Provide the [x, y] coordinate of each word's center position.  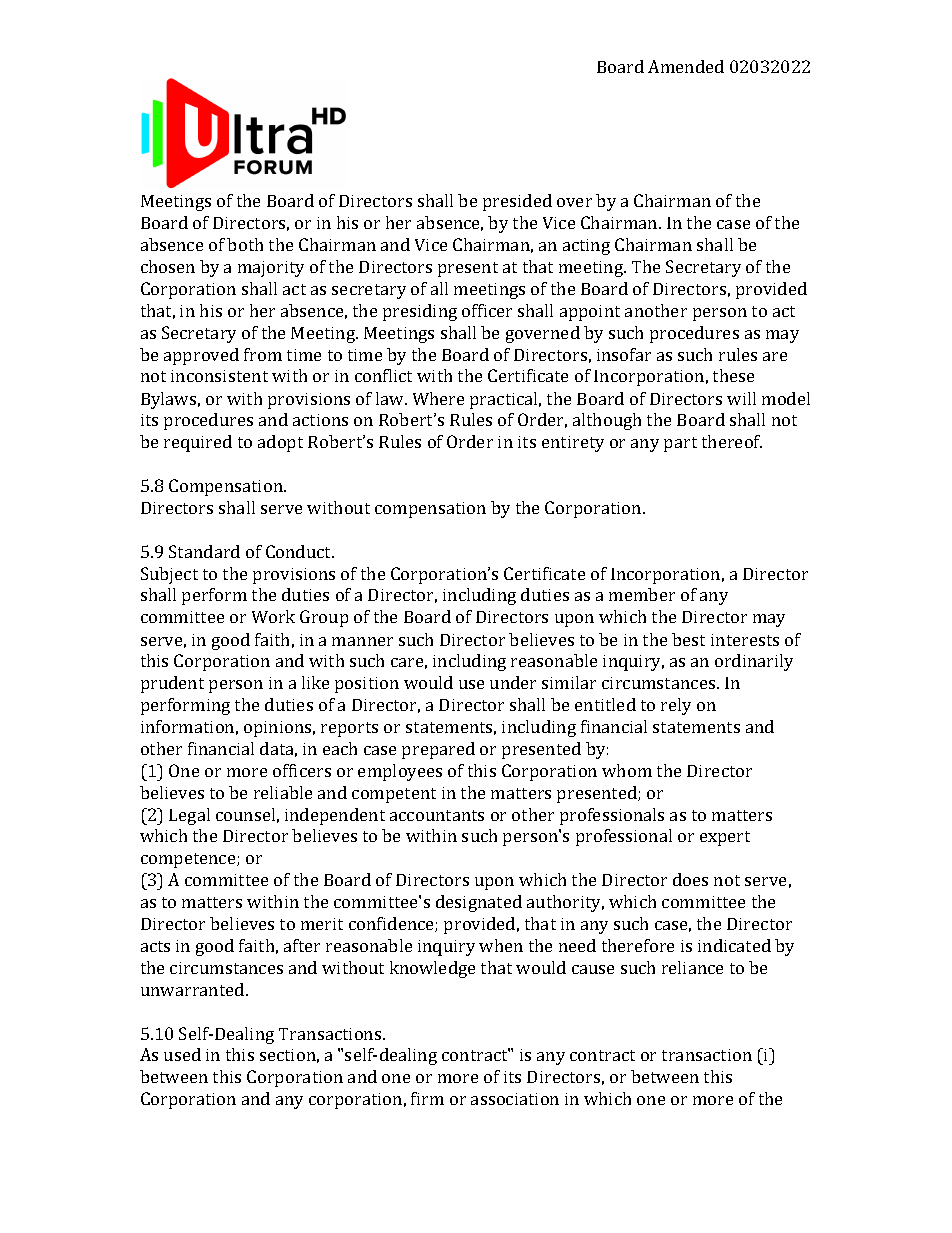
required [198, 443]
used [182, 1054]
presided [517, 202]
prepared [438, 750]
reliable [283, 792]
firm [427, 1098]
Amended [686, 66]
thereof [732, 441]
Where [438, 398]
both [245, 244]
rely [676, 706]
